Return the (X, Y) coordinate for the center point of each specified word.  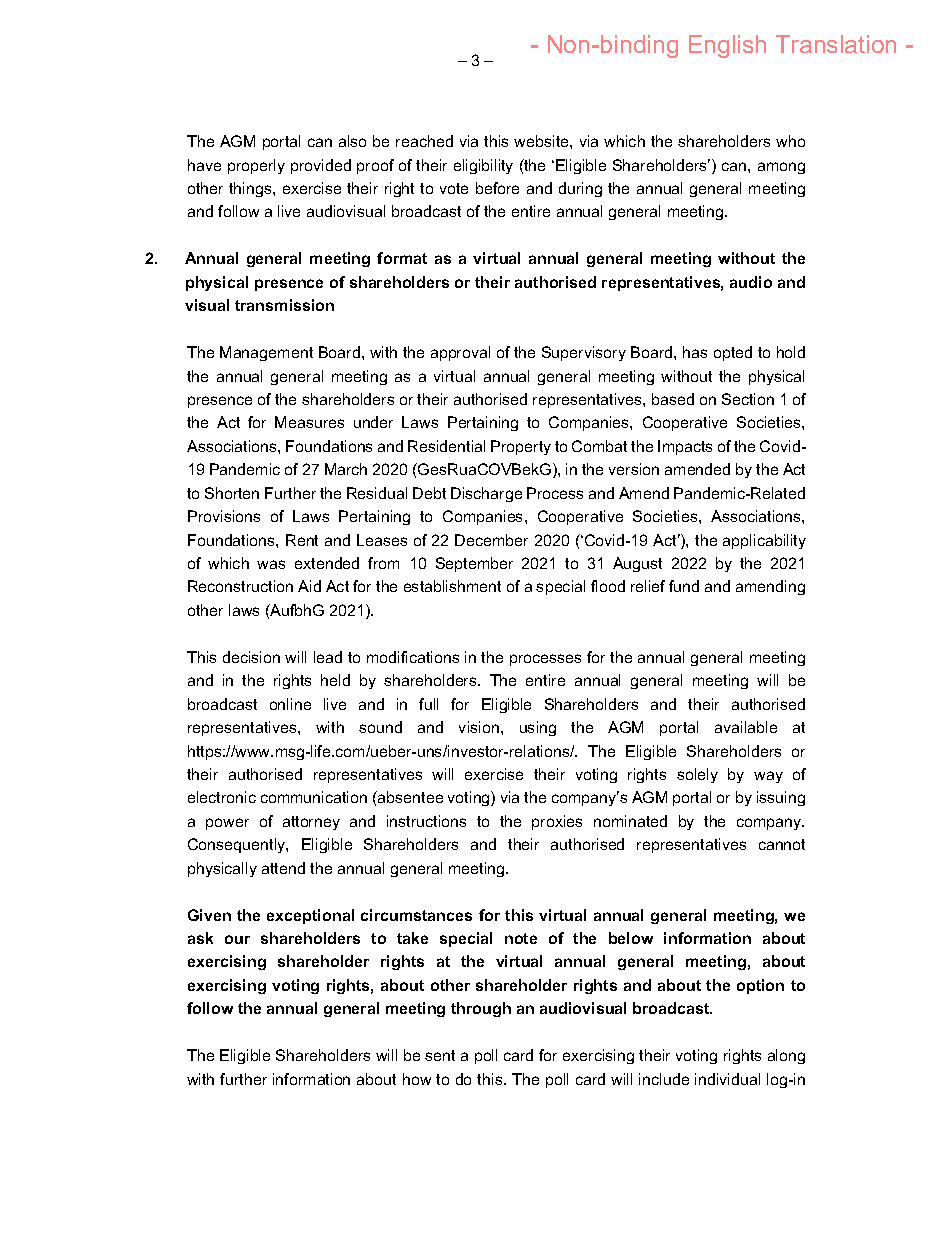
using (538, 728)
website (542, 141)
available (746, 727)
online (290, 704)
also (352, 141)
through (481, 1009)
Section (748, 399)
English (727, 46)
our (237, 939)
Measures (309, 422)
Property (521, 447)
